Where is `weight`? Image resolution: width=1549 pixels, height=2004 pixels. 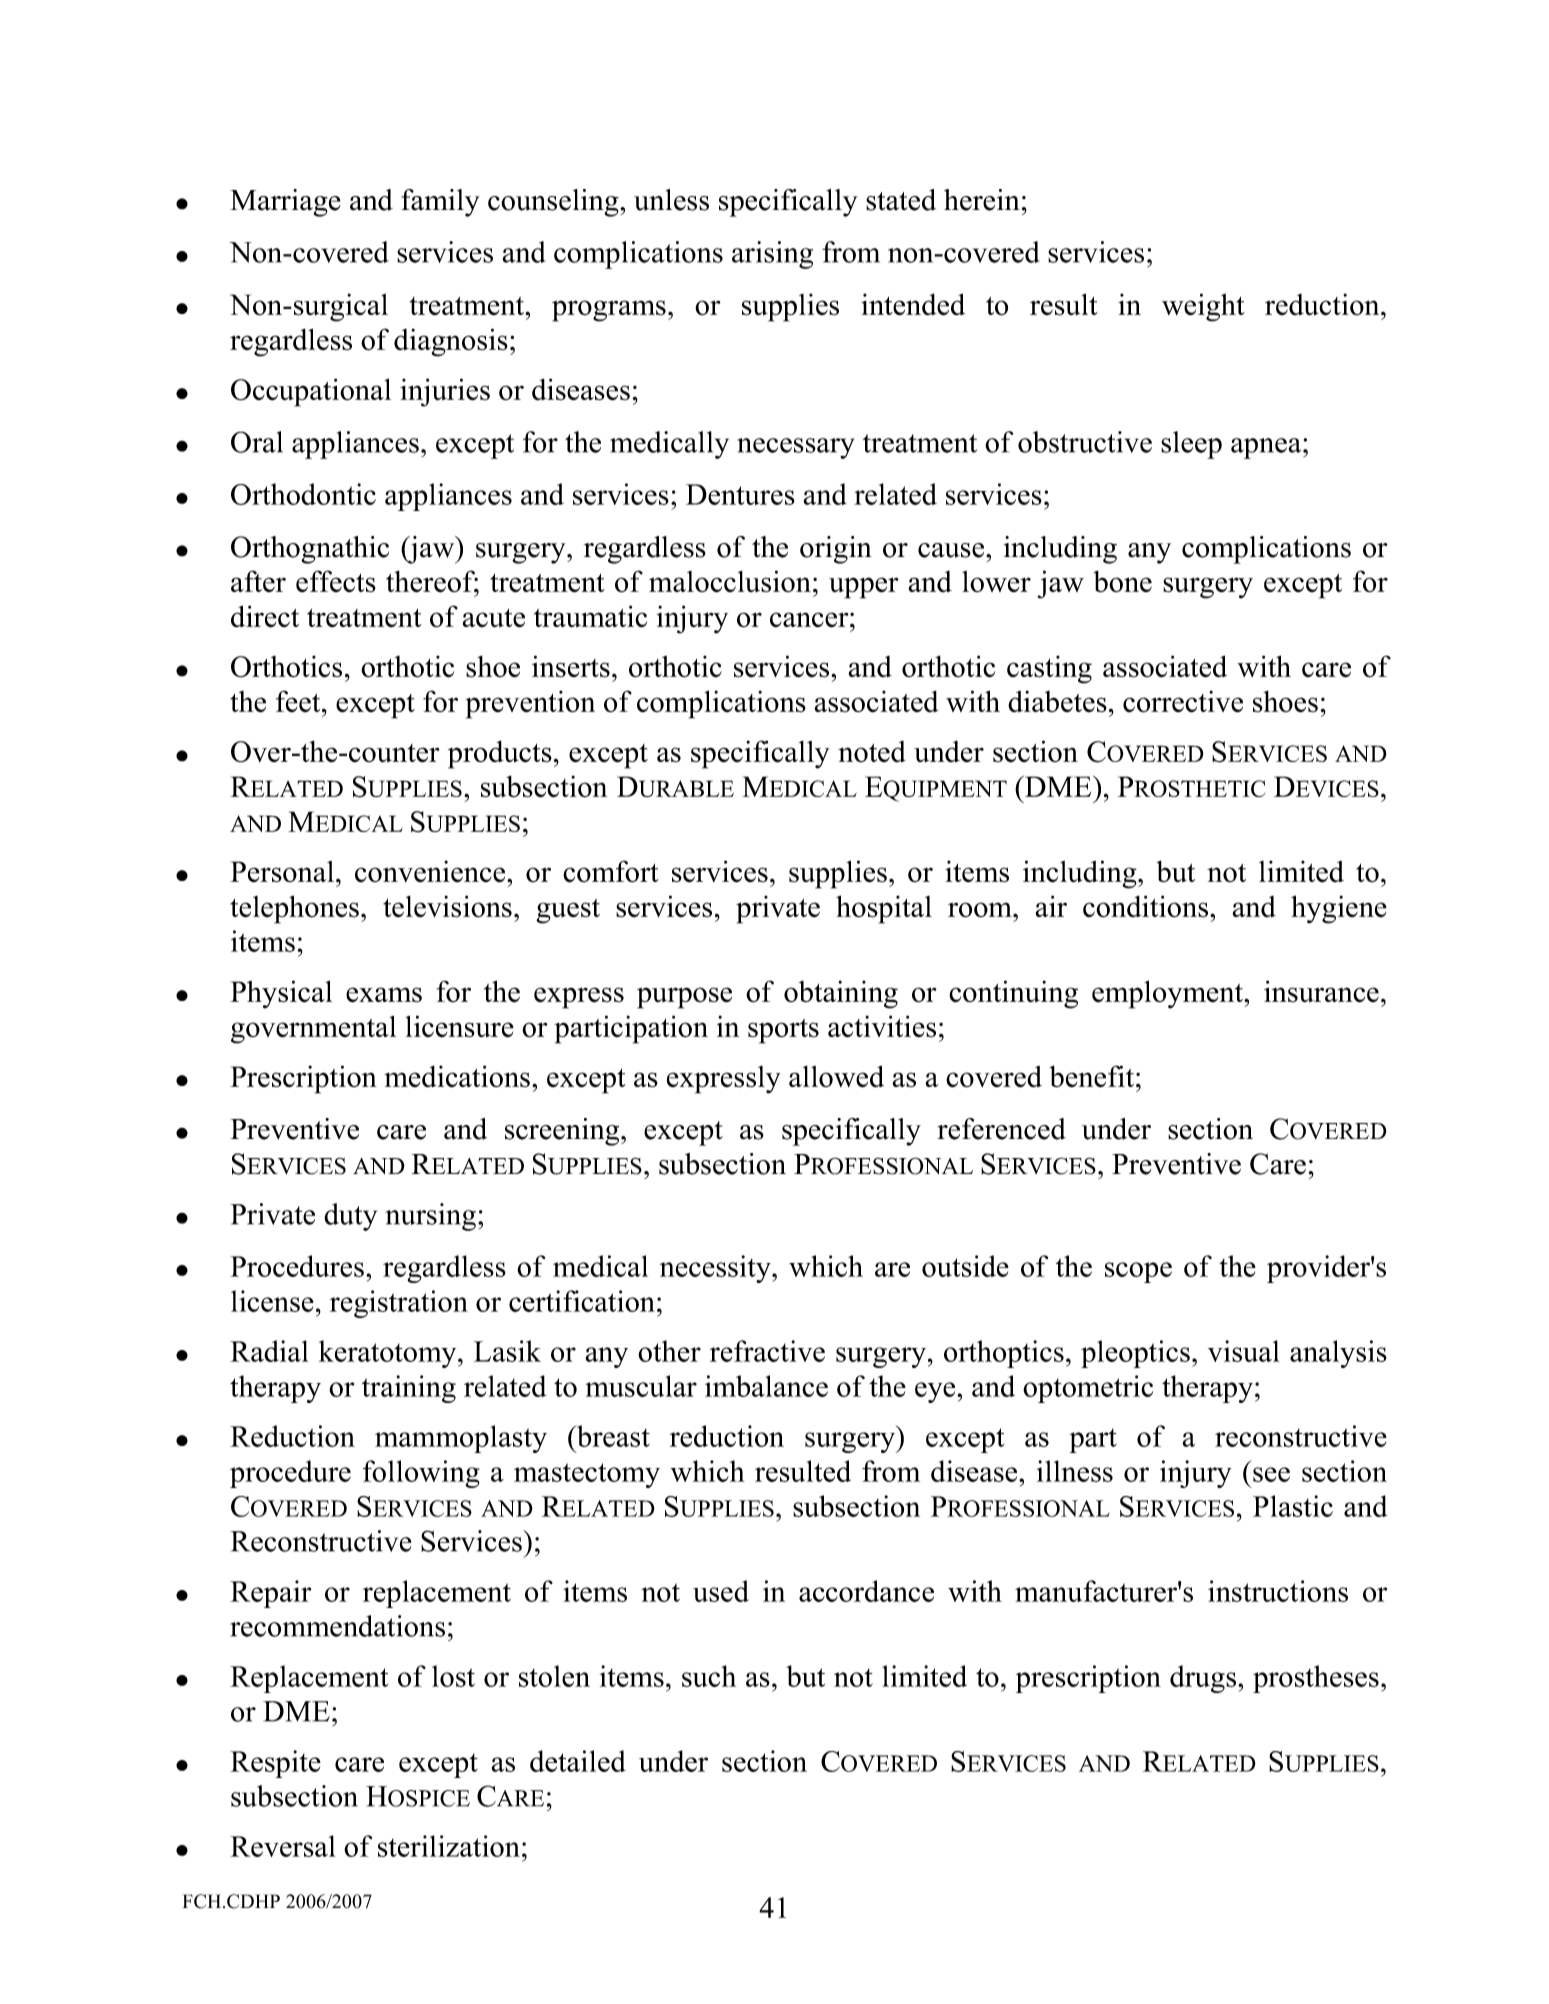
weight is located at coordinates (1203, 307).
